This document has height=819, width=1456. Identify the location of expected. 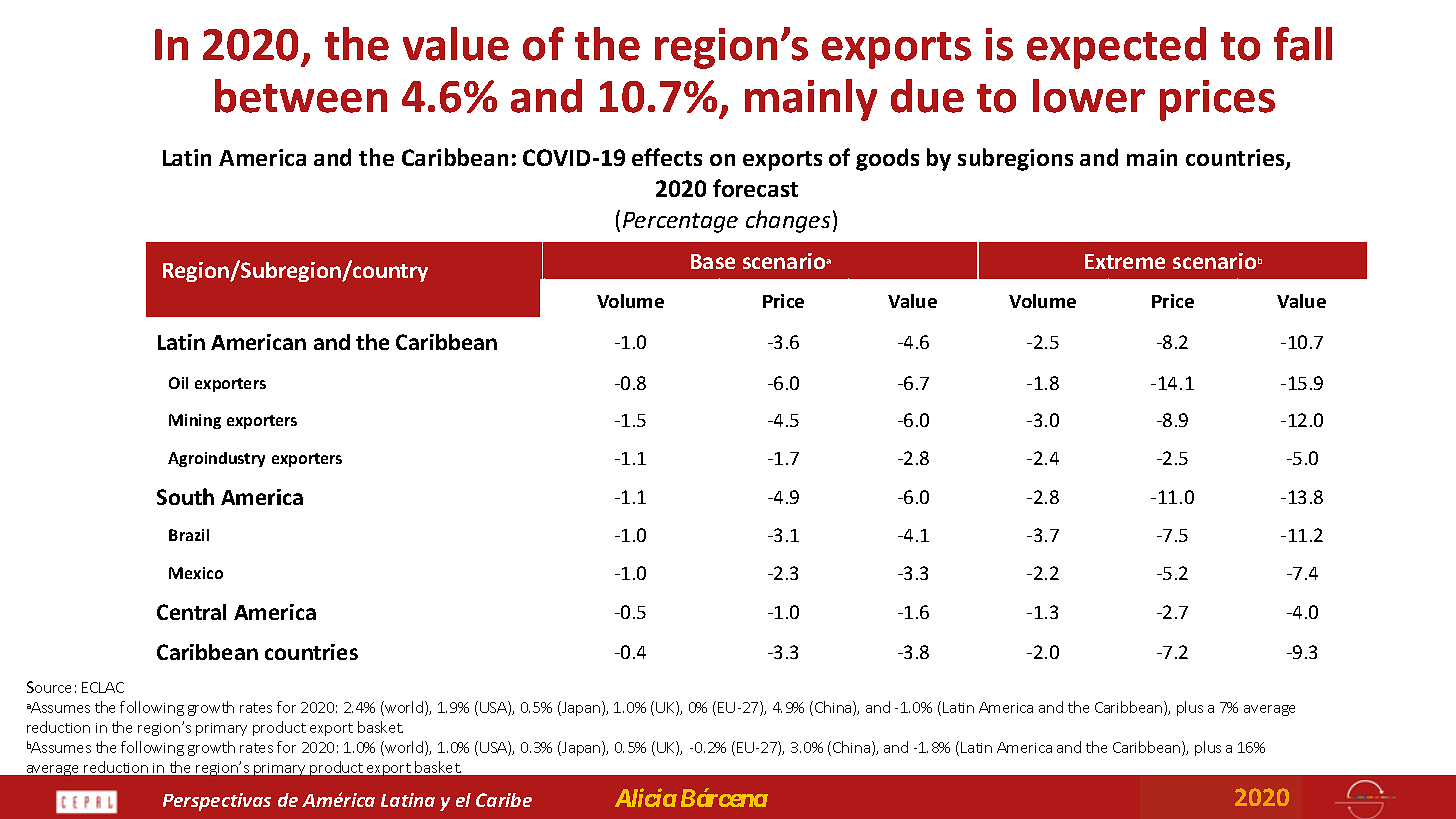
(1116, 48).
